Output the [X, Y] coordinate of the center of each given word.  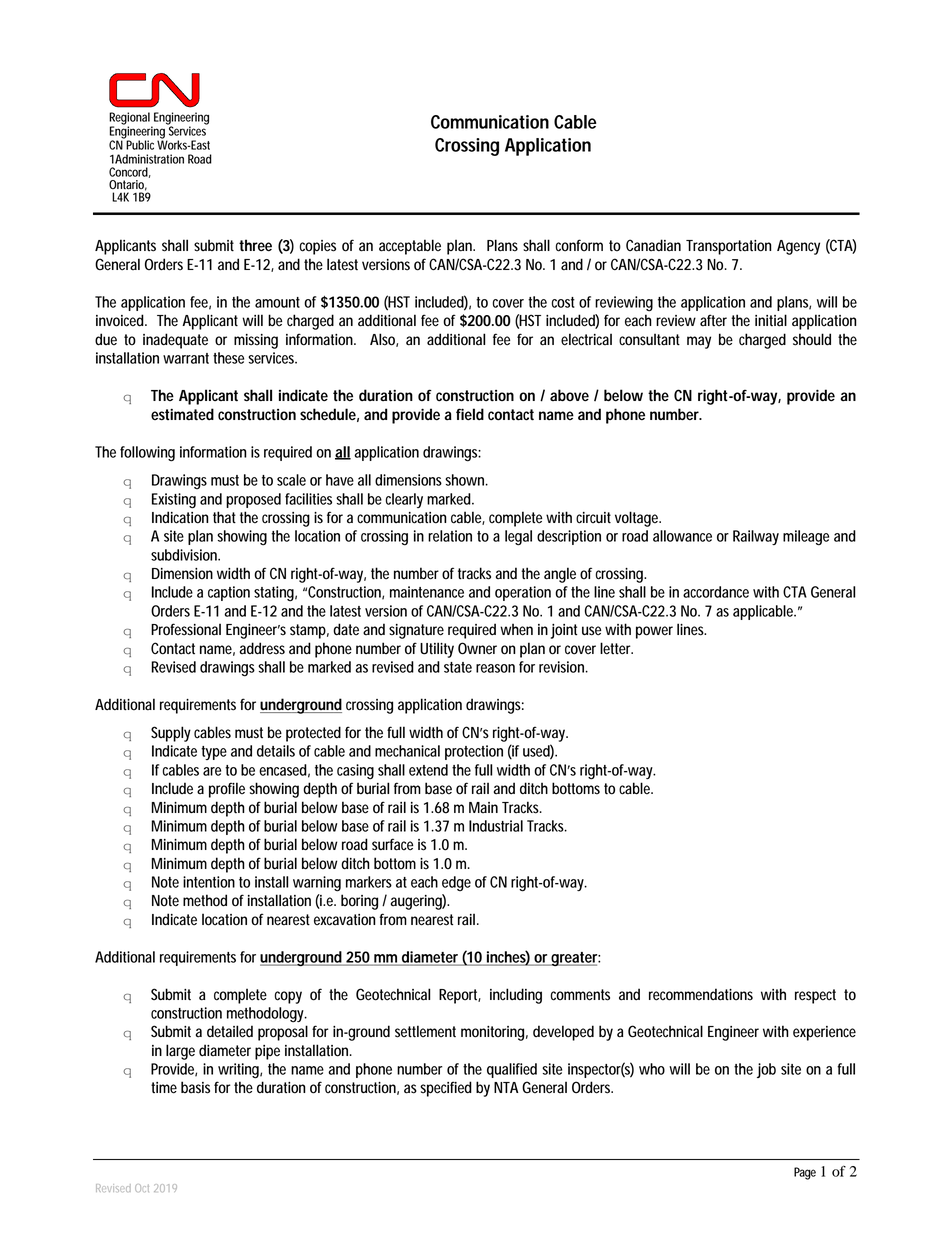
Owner [477, 648]
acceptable [410, 247]
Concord [130, 172]
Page [805, 1173]
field [470, 414]
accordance [716, 592]
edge [456, 883]
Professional [186, 629]
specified [446, 1089]
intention [209, 882]
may [699, 342]
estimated [182, 414]
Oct [142, 1188]
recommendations [701, 994]
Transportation [729, 247]
